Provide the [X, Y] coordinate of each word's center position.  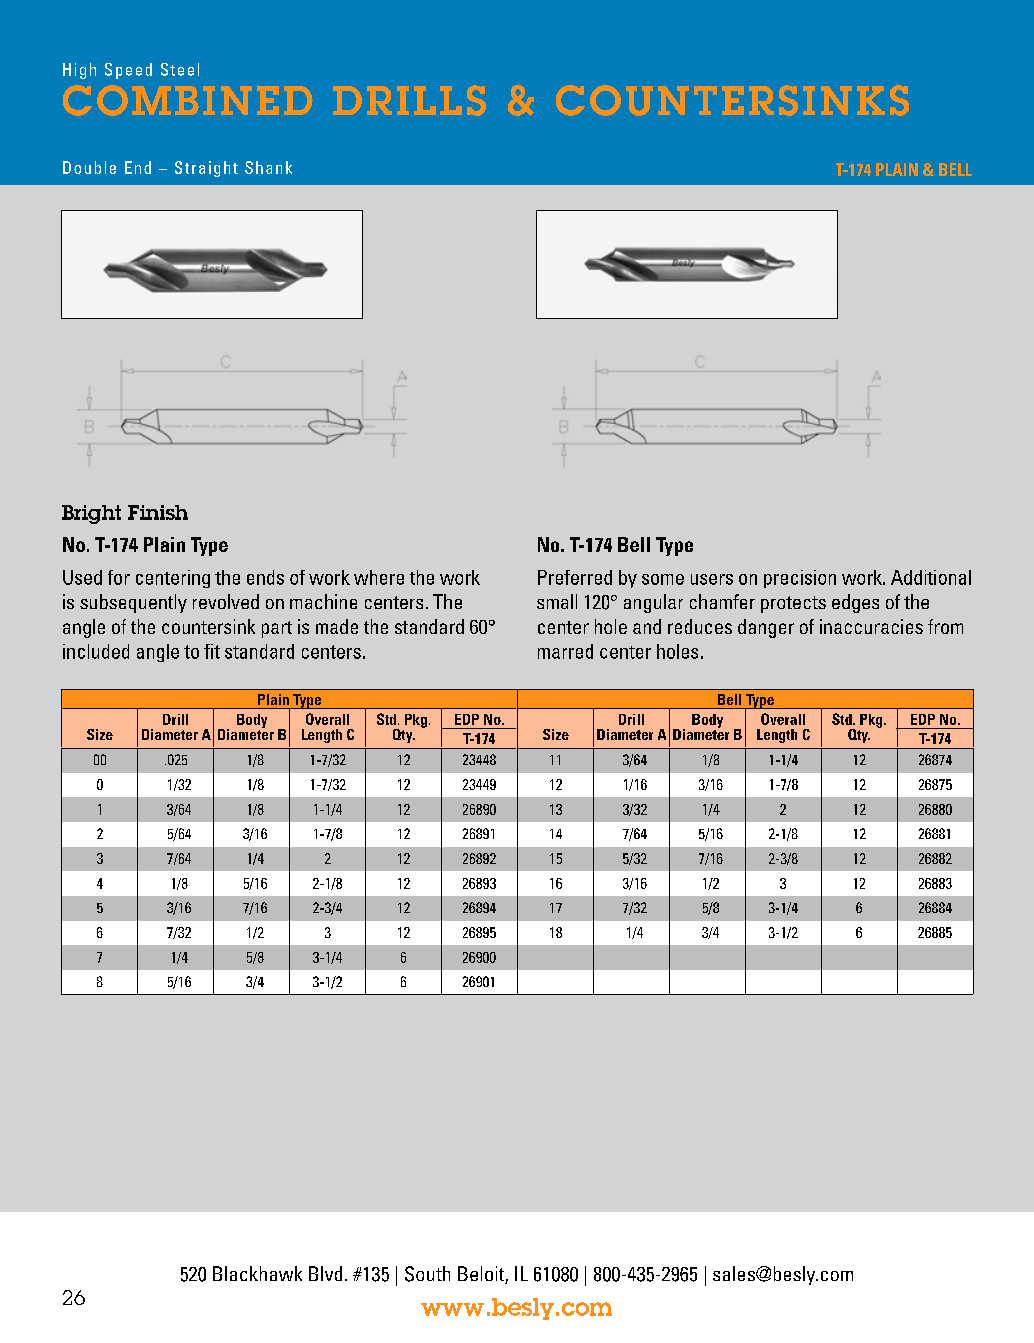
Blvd [325, 1273]
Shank [268, 167]
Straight [206, 169]
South [427, 1274]
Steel [180, 69]
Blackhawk [257, 1273]
